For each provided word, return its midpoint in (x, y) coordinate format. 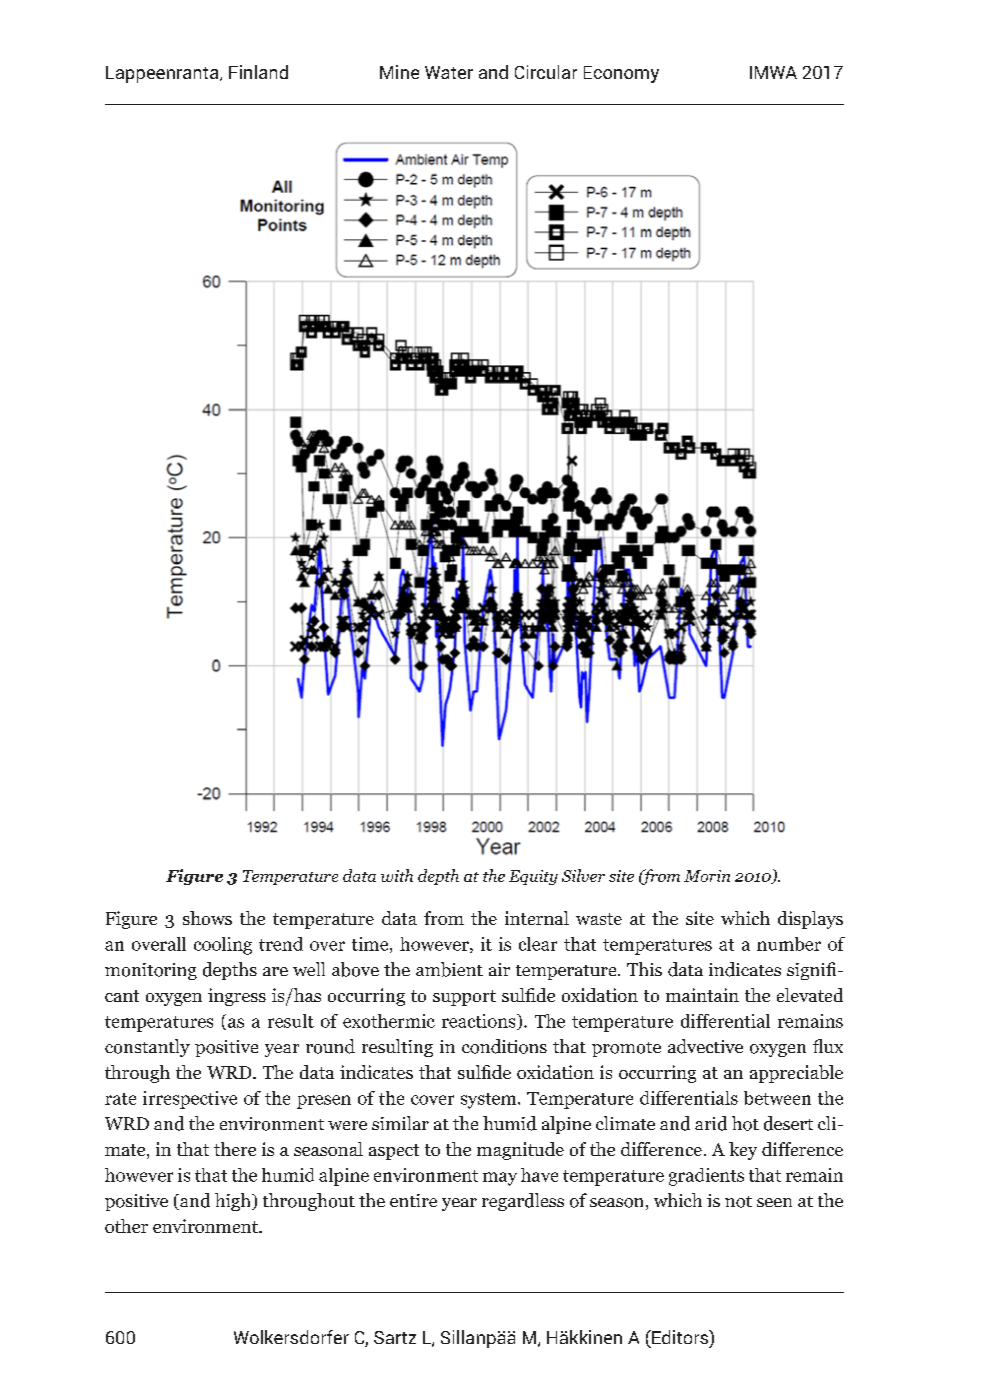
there (235, 1149)
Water (449, 72)
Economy (621, 74)
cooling (223, 946)
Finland (258, 72)
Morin (707, 876)
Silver (583, 875)
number (789, 944)
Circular (546, 72)
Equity (533, 877)
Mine (399, 72)
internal (537, 918)
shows (207, 918)
